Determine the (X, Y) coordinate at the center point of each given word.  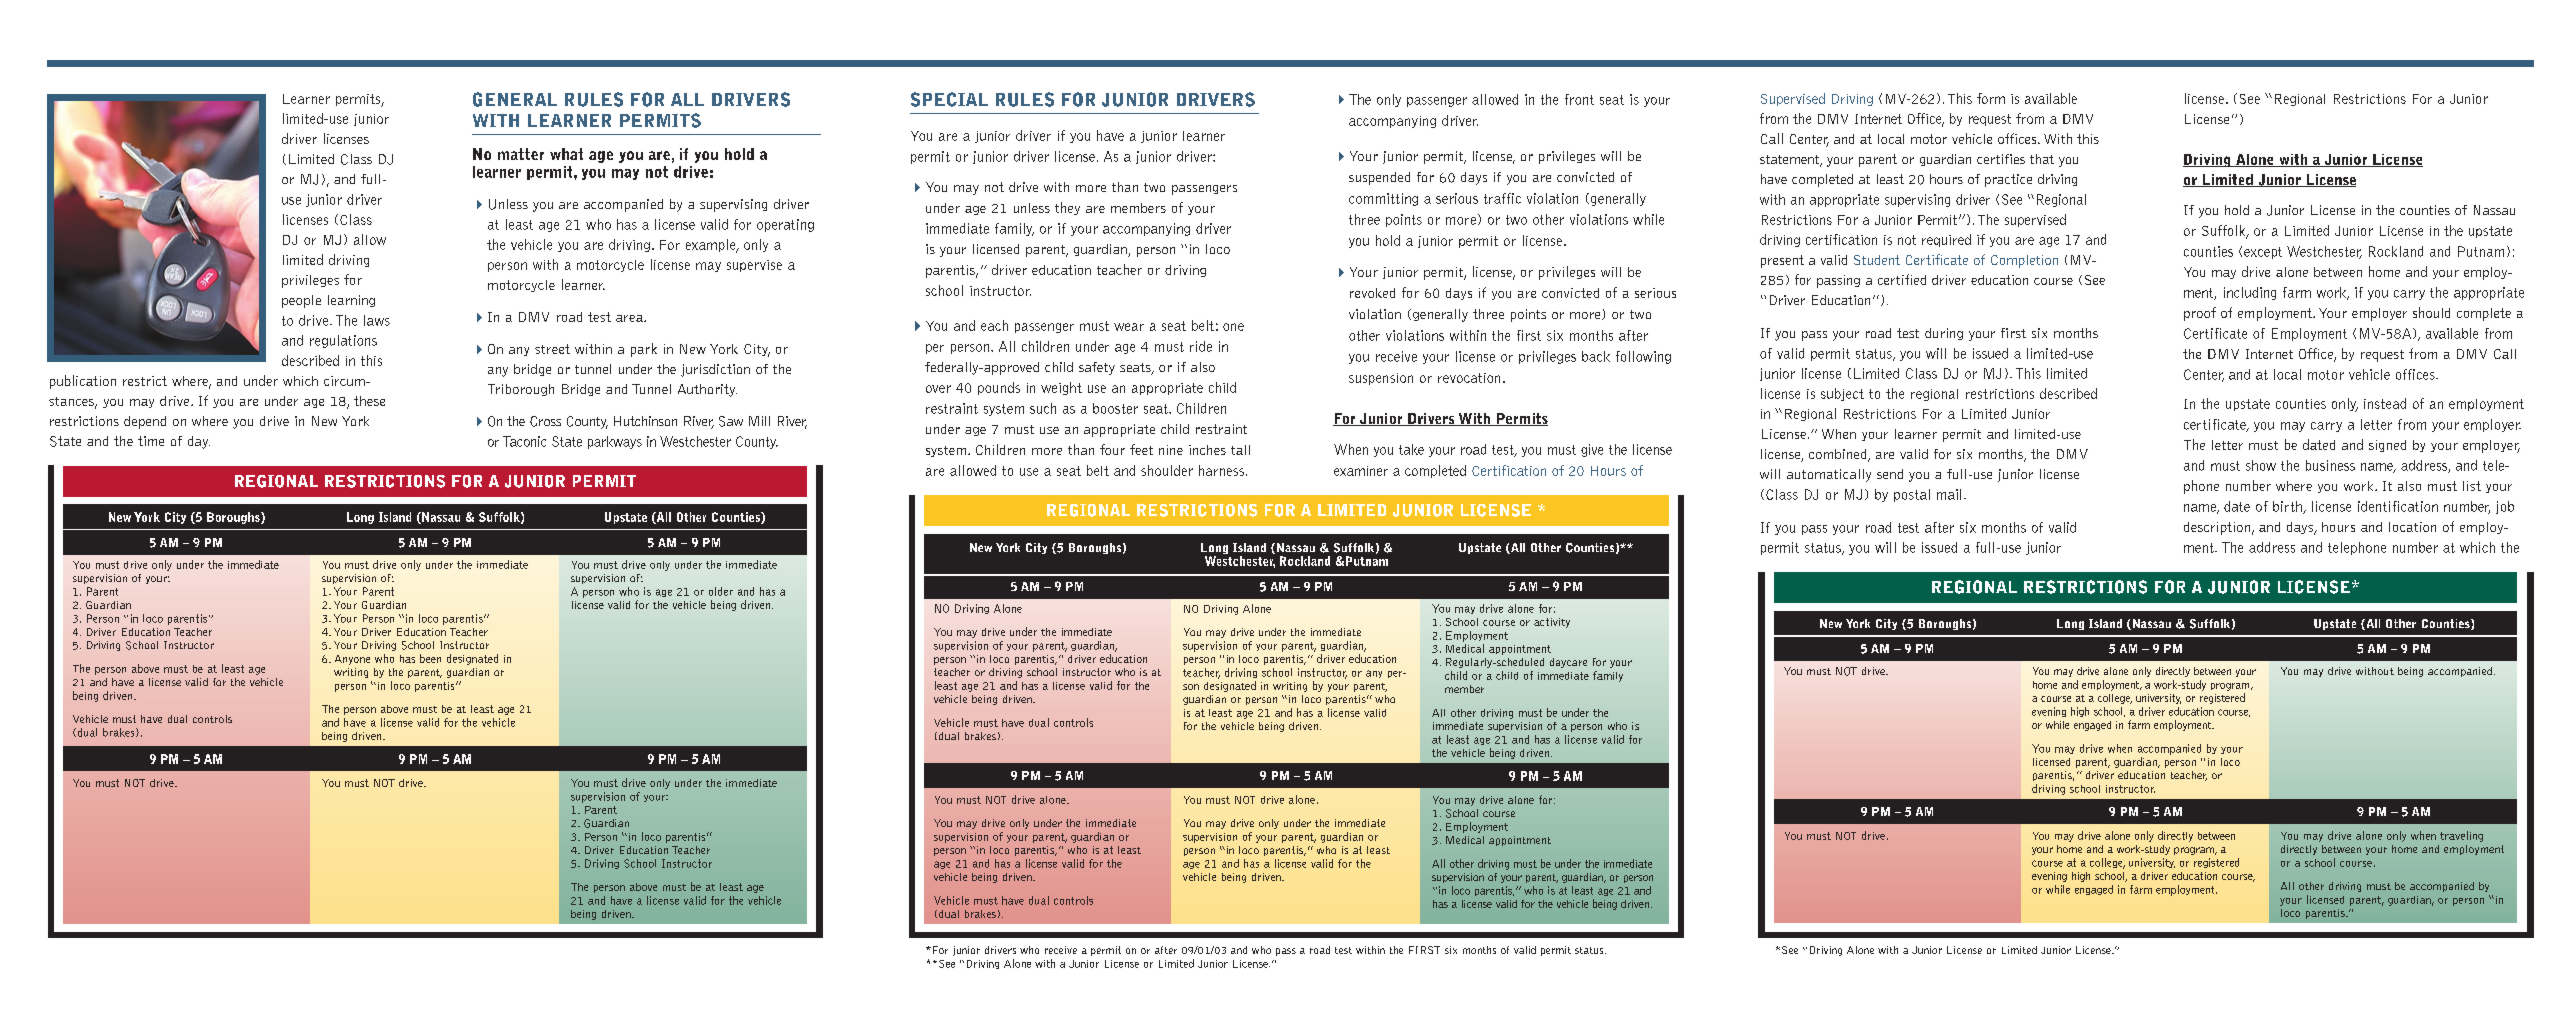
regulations (343, 341)
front (1579, 99)
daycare (1568, 663)
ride (1201, 346)
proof (2200, 314)
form (1991, 98)
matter (521, 154)
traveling (2461, 836)
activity (1552, 623)
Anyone (352, 660)
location (2412, 527)
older (721, 591)
